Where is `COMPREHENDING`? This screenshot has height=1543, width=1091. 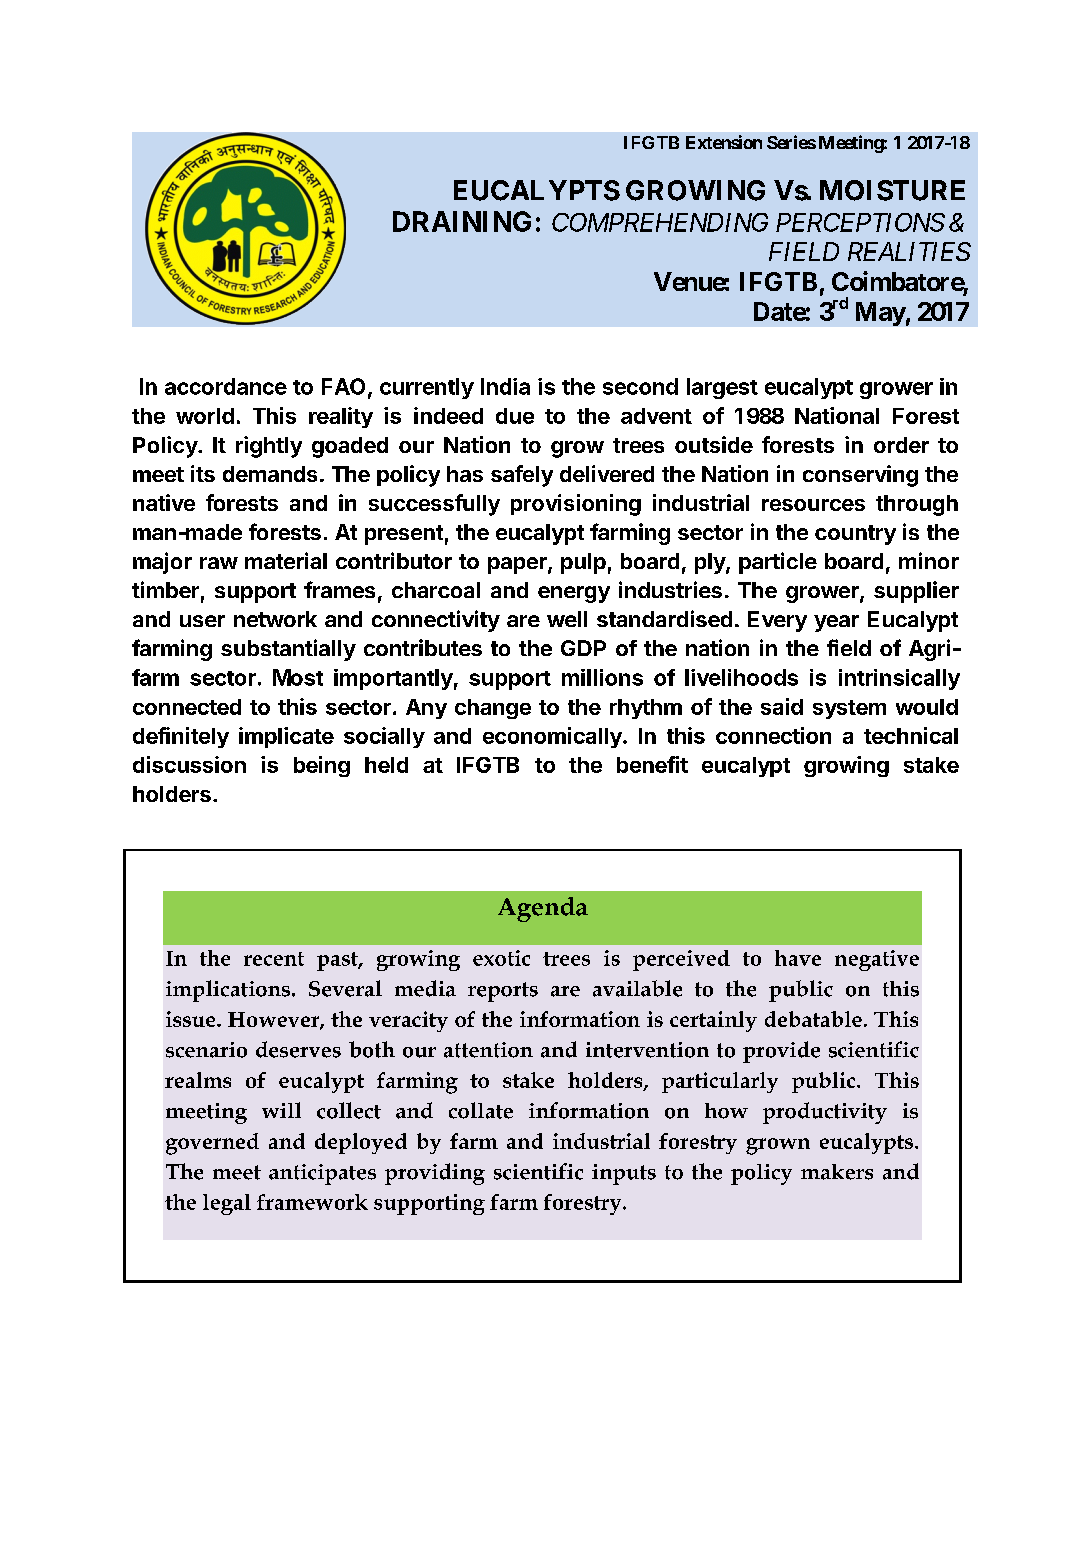 COMPREHENDING is located at coordinates (660, 222).
